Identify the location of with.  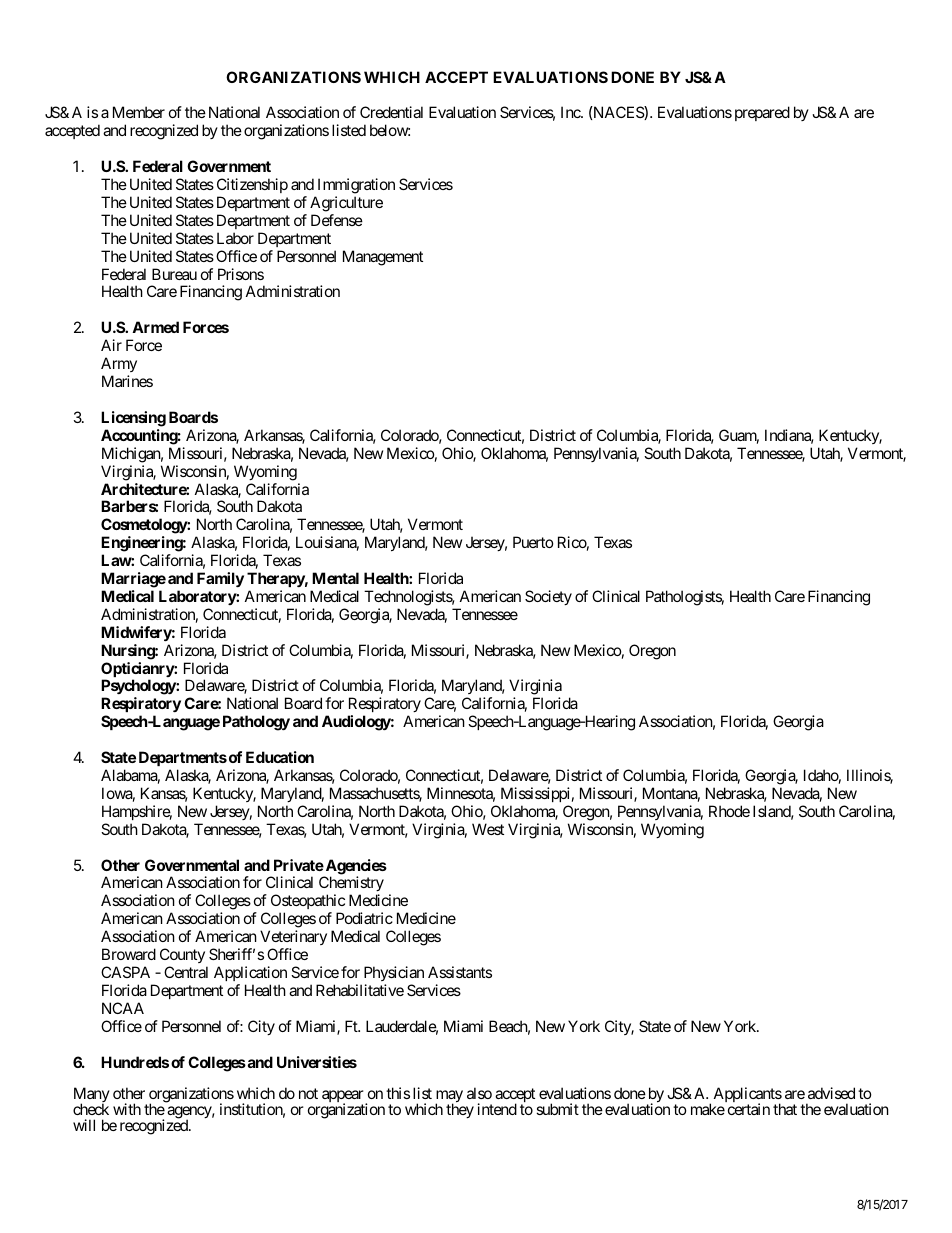
(127, 1109).
